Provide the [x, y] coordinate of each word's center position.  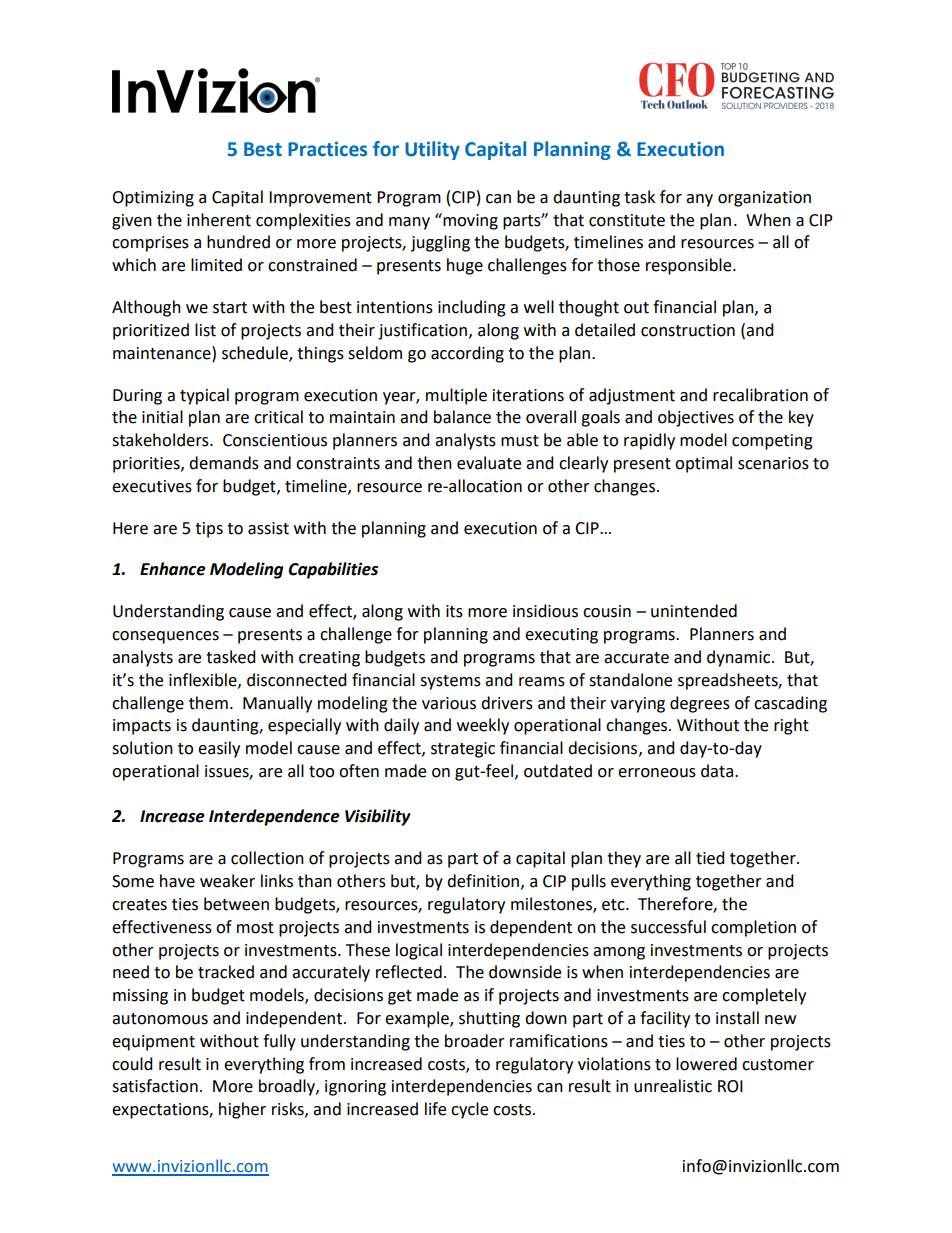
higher [242, 1110]
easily [219, 749]
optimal [703, 464]
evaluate [489, 463]
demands [224, 463]
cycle [469, 1110]
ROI [730, 1086]
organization [764, 199]
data [718, 771]
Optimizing [153, 199]
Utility [432, 150]
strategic [463, 750]
